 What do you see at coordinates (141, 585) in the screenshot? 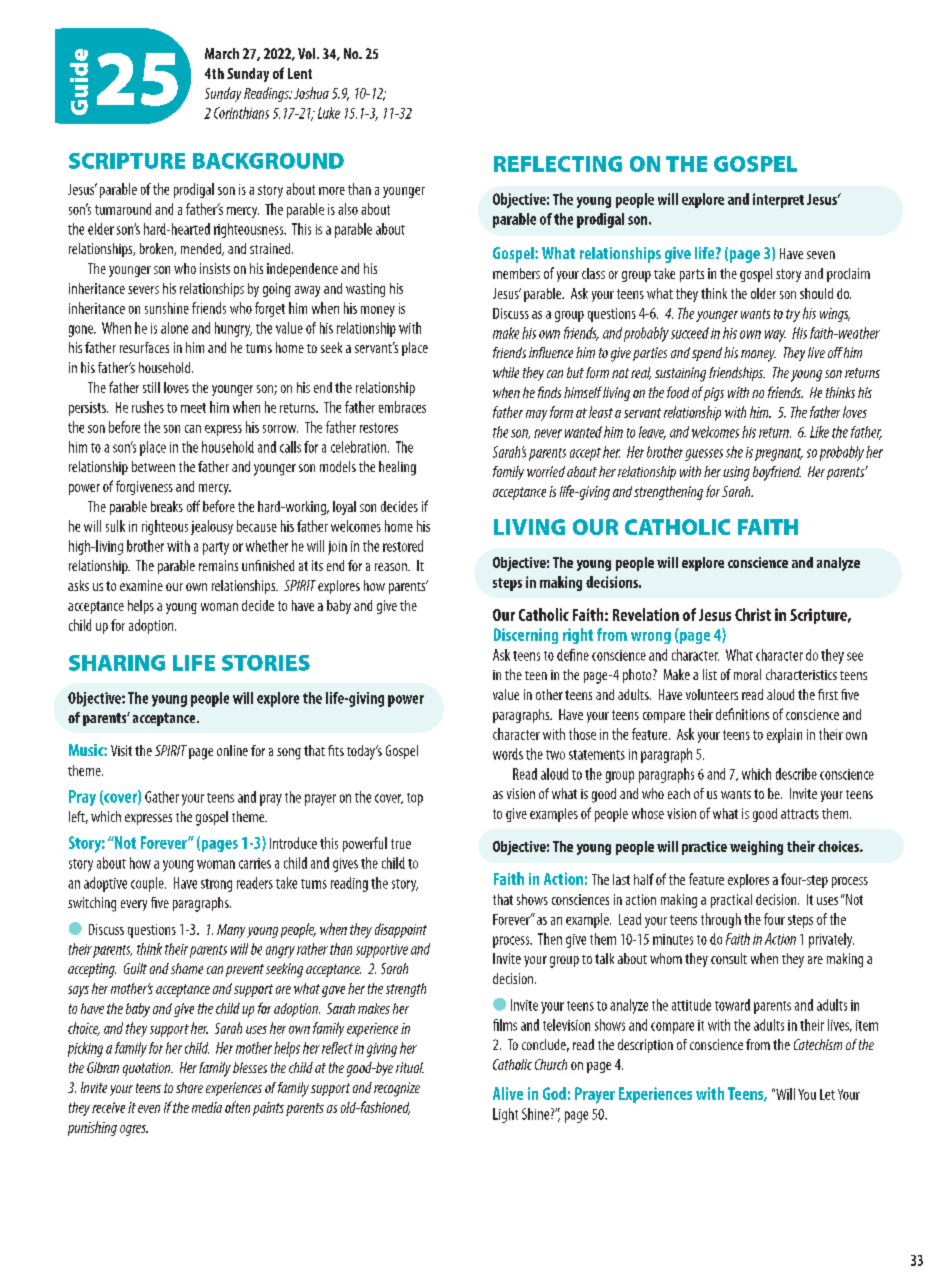
I see `examine` at bounding box center [141, 585].
